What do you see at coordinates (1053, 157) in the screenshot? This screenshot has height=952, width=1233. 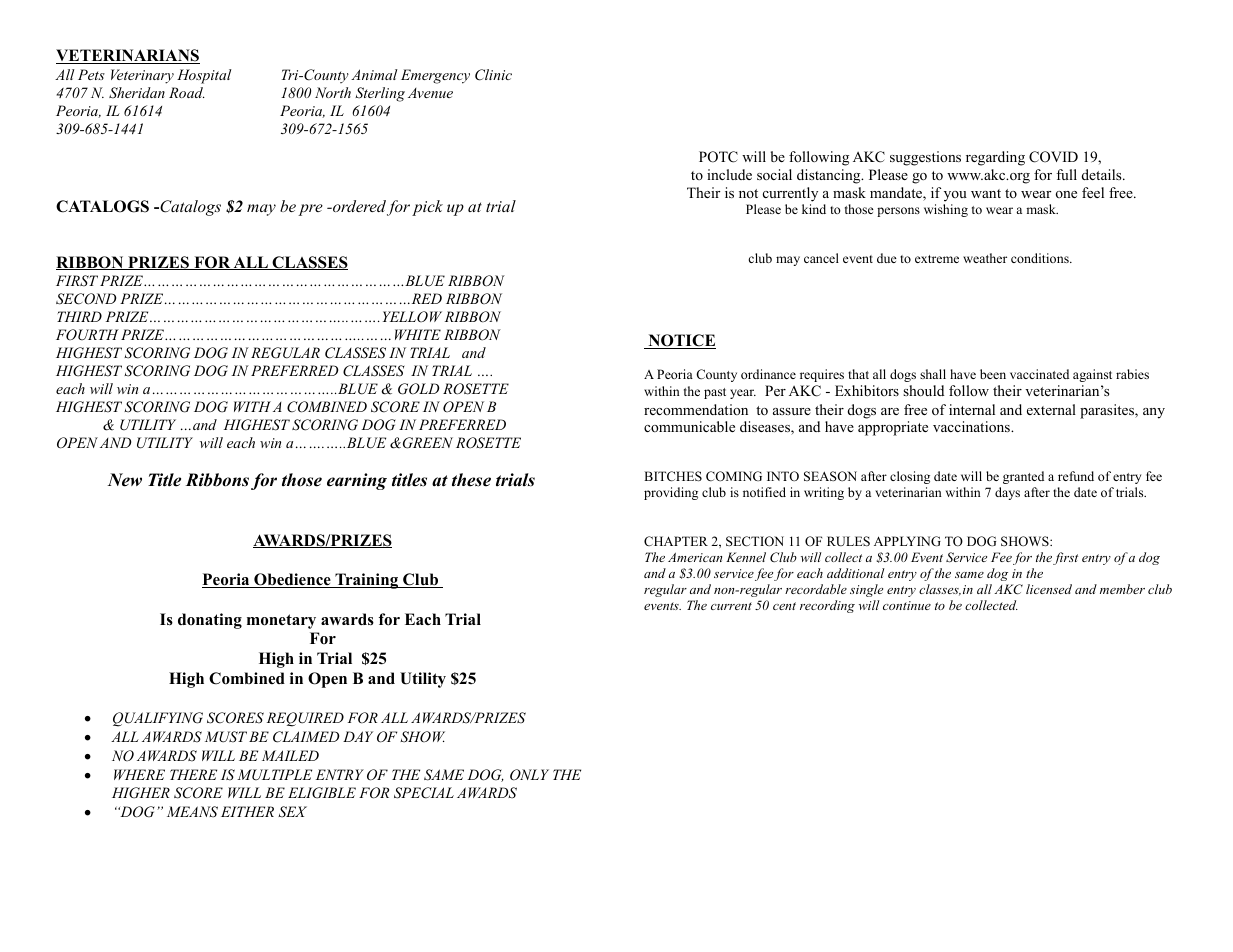 I see `COVID` at bounding box center [1053, 157].
